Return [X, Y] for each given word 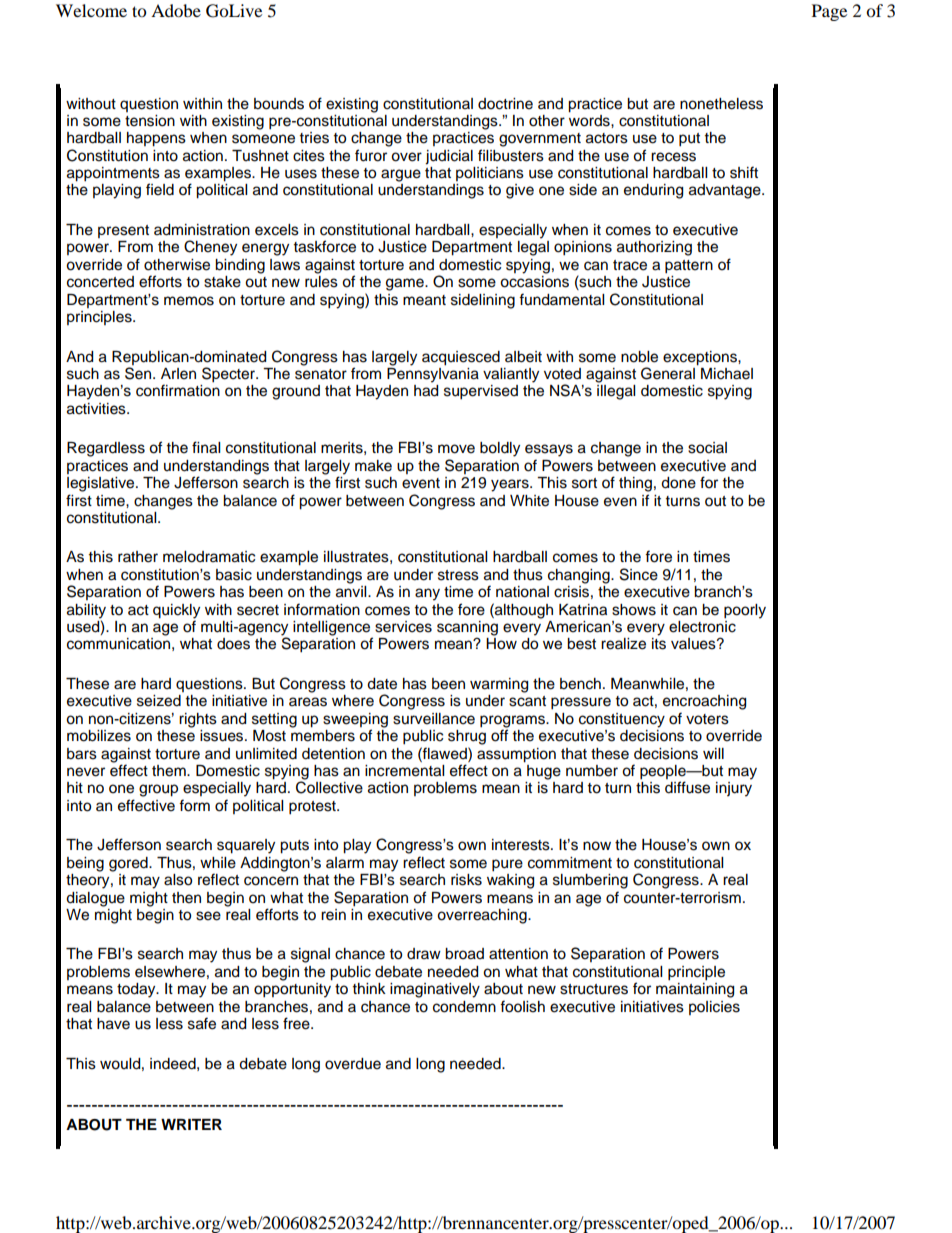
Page [829, 12]
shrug [467, 737]
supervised [481, 392]
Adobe [176, 10]
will [713, 753]
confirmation [178, 390]
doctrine [505, 104]
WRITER [191, 1124]
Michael [727, 374]
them [170, 771]
